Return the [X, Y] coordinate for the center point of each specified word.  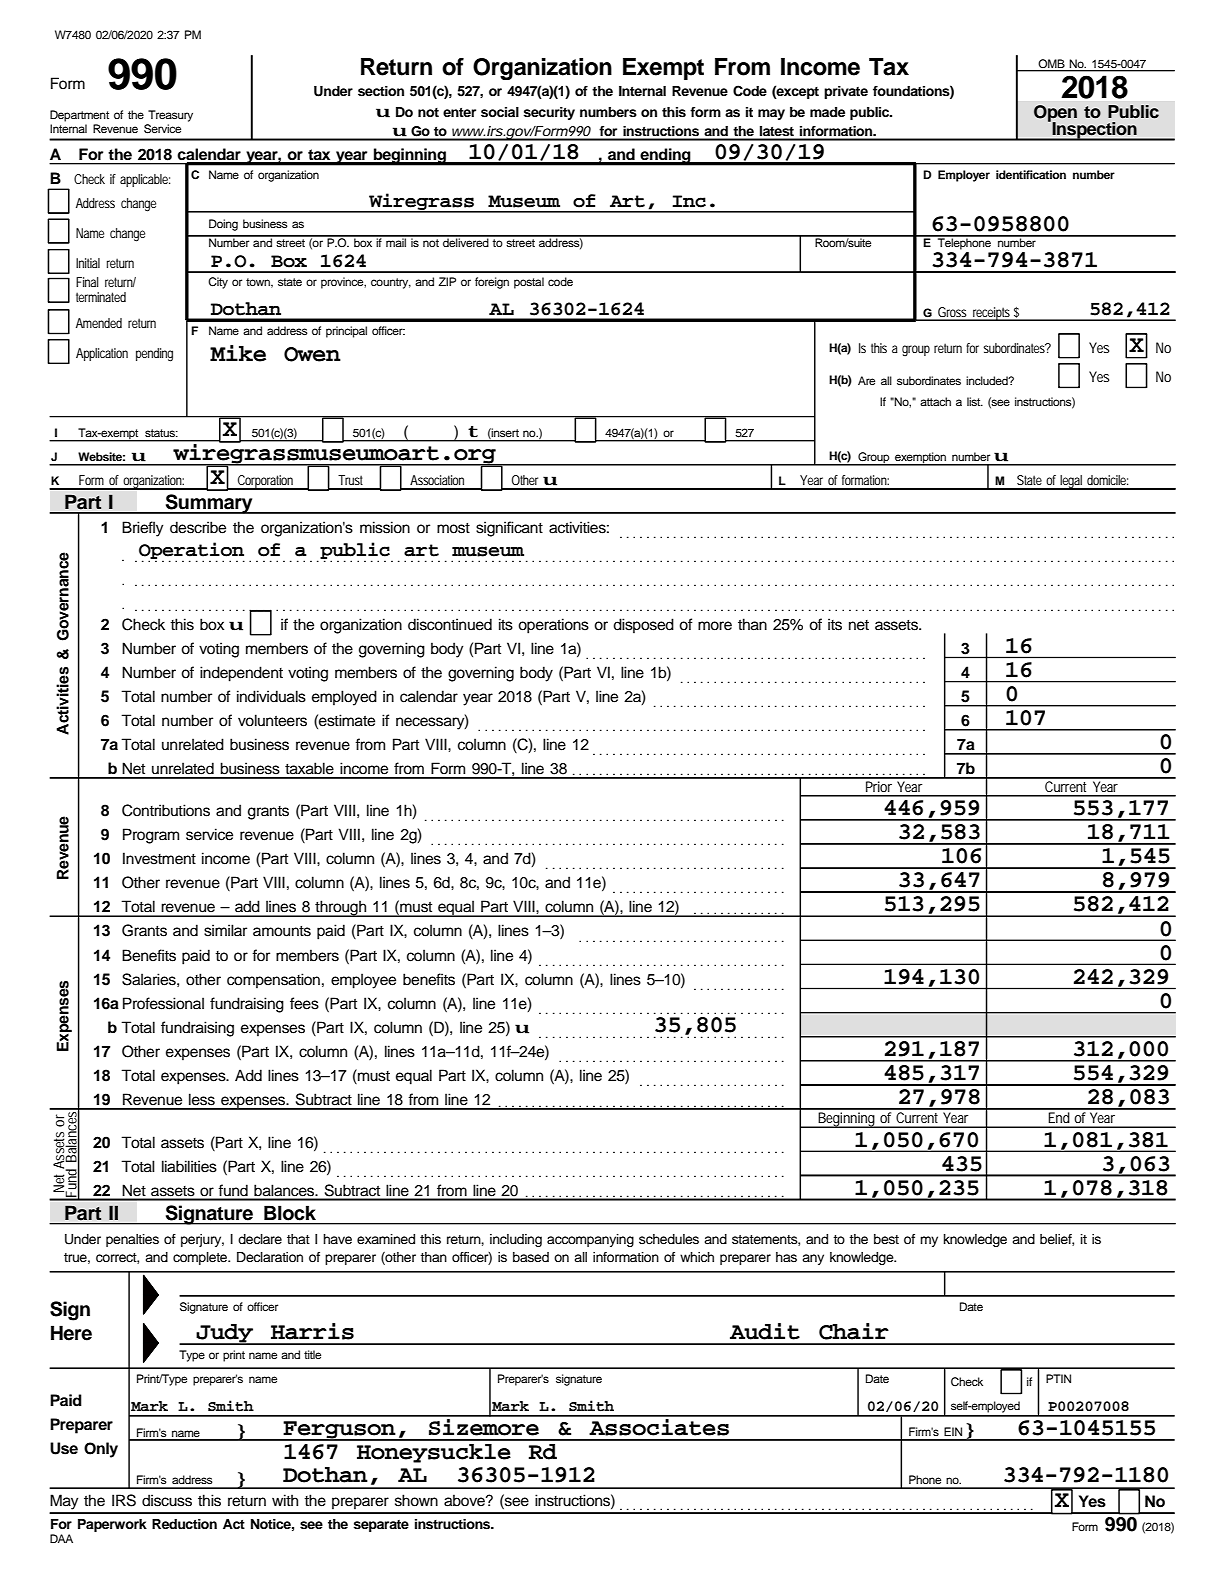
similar [225, 930]
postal [529, 283]
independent [241, 674]
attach [935, 401]
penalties [132, 1240]
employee [363, 981]
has [786, 1257]
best [886, 1239]
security [549, 113]
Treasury [170, 116]
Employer [964, 176]
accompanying [590, 1240]
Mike [238, 353]
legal [1071, 482]
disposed [643, 625]
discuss [167, 1500]
